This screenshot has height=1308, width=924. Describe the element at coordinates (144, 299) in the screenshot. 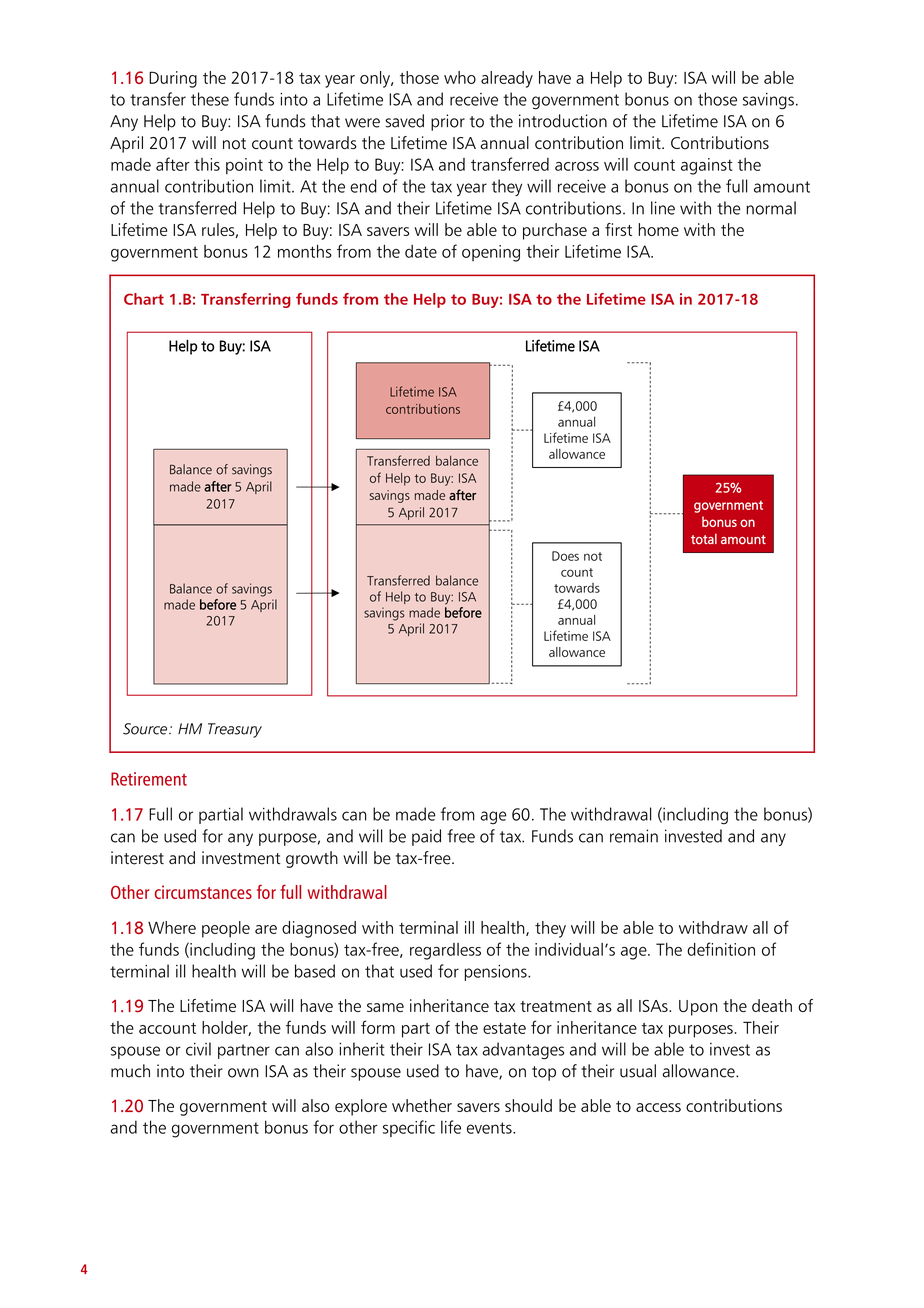

I see `Chart` at that location.
